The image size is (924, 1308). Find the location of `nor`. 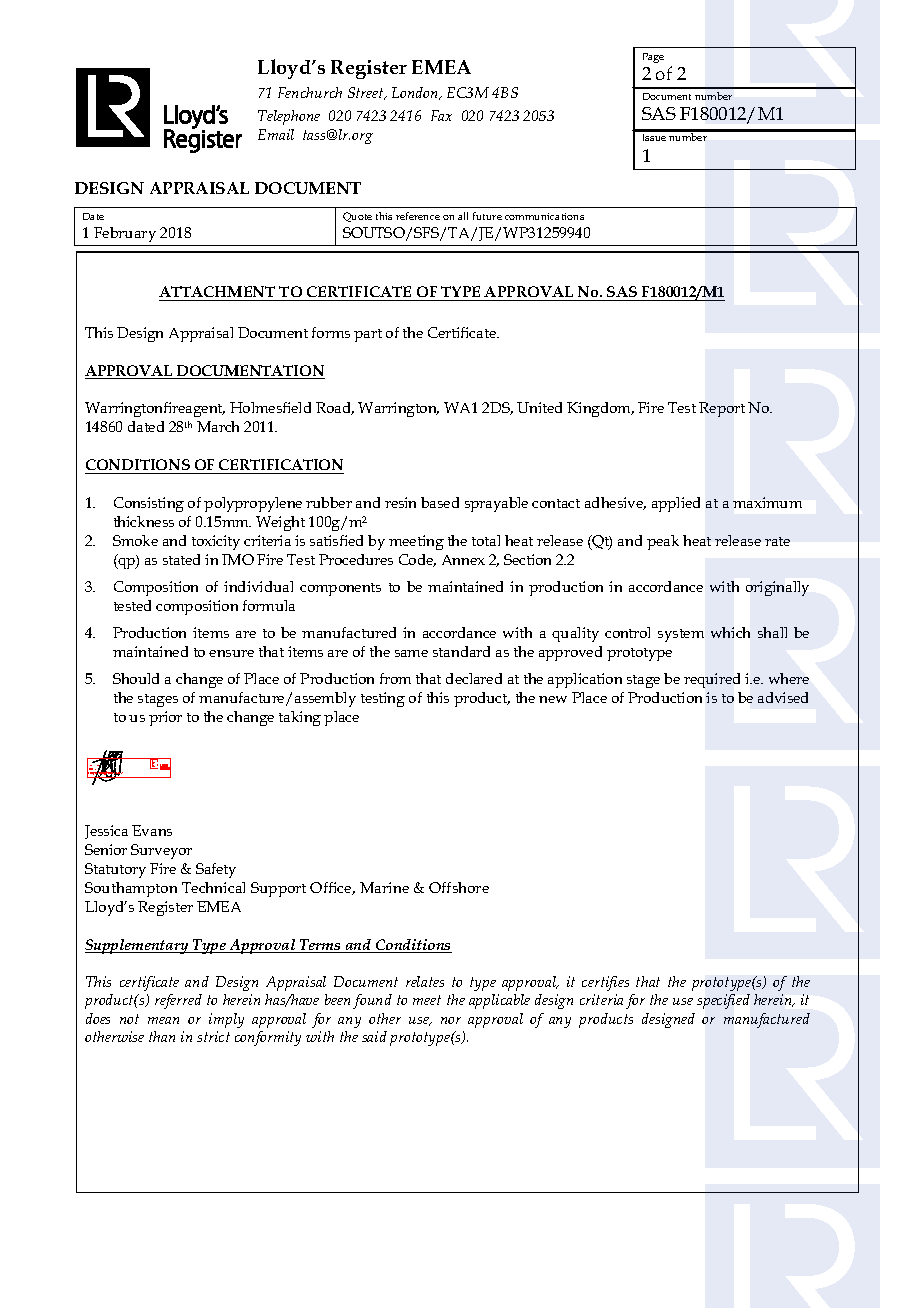

nor is located at coordinates (451, 1020).
